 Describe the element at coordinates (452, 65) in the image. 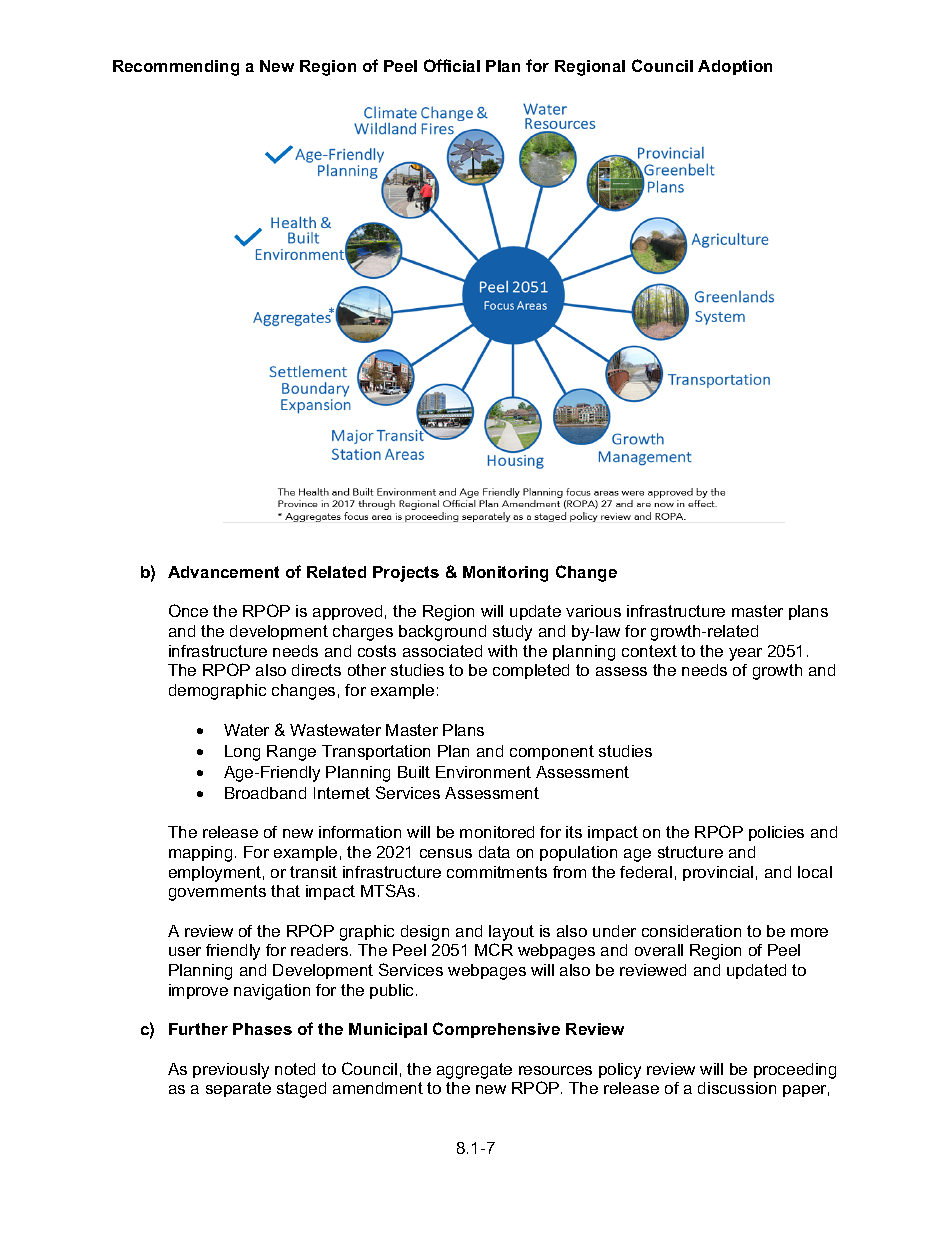

I see `Official` at that location.
